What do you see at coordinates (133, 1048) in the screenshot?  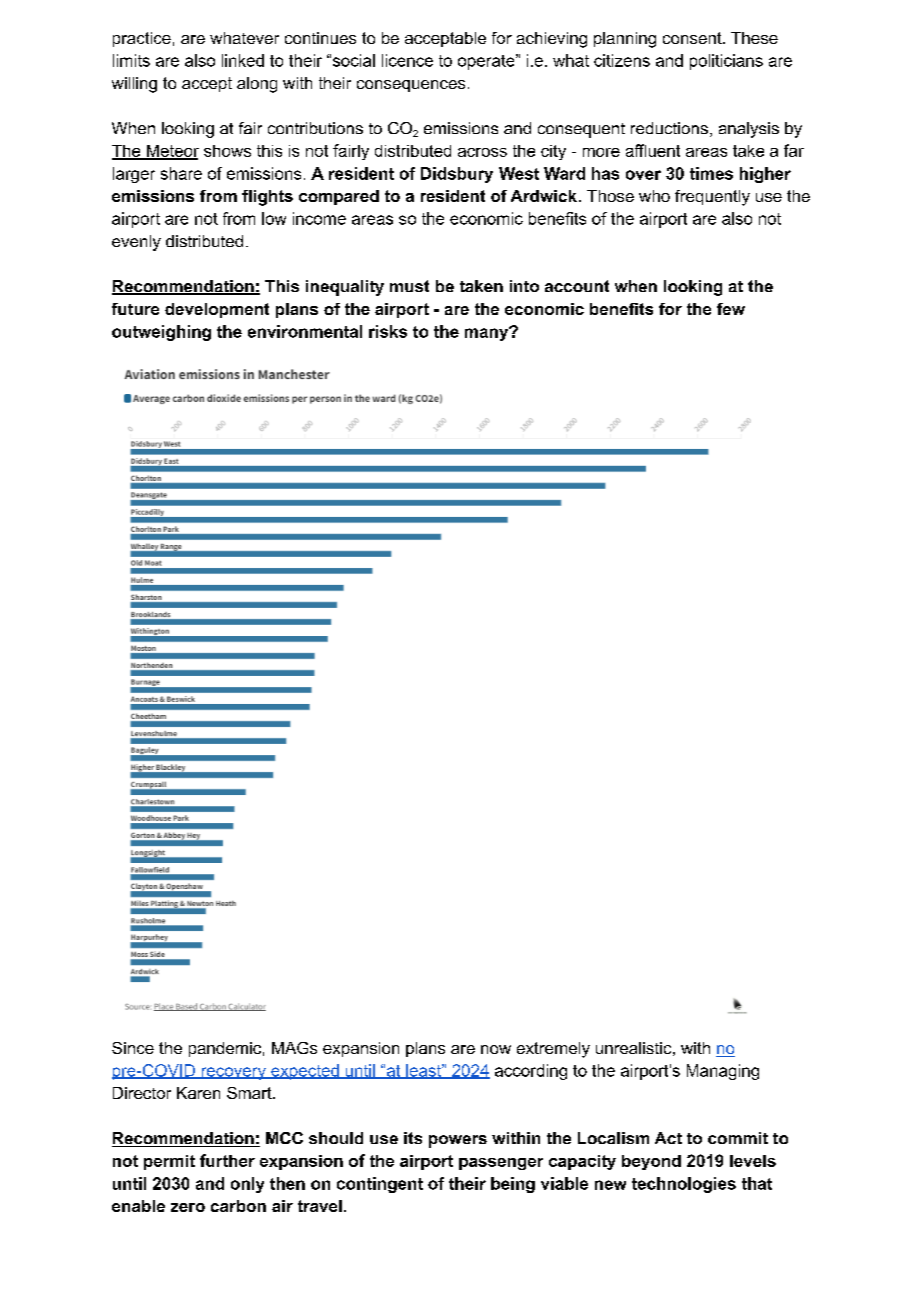 I see `Since` at bounding box center [133, 1048].
